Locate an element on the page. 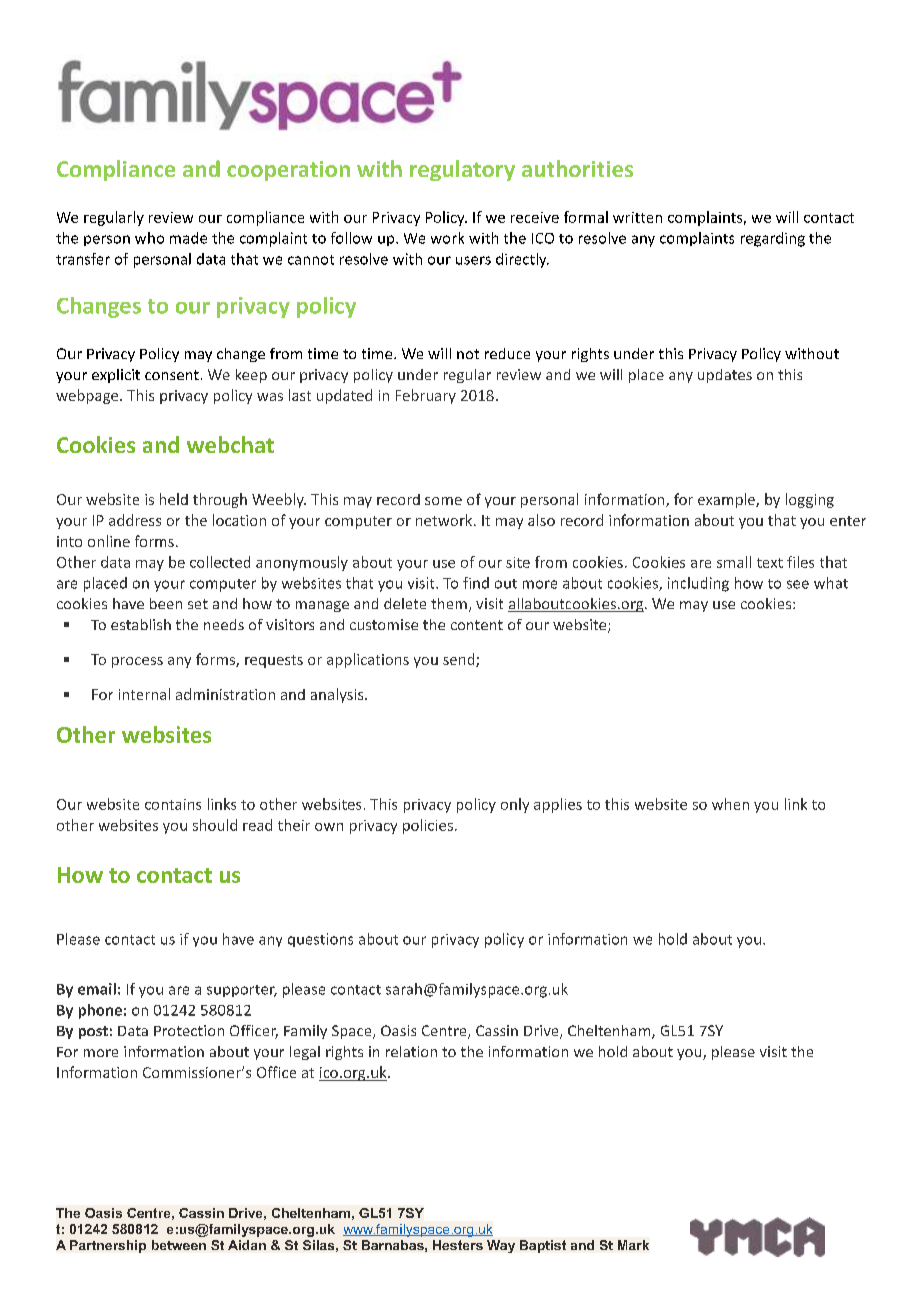  send is located at coordinates (460, 660).
